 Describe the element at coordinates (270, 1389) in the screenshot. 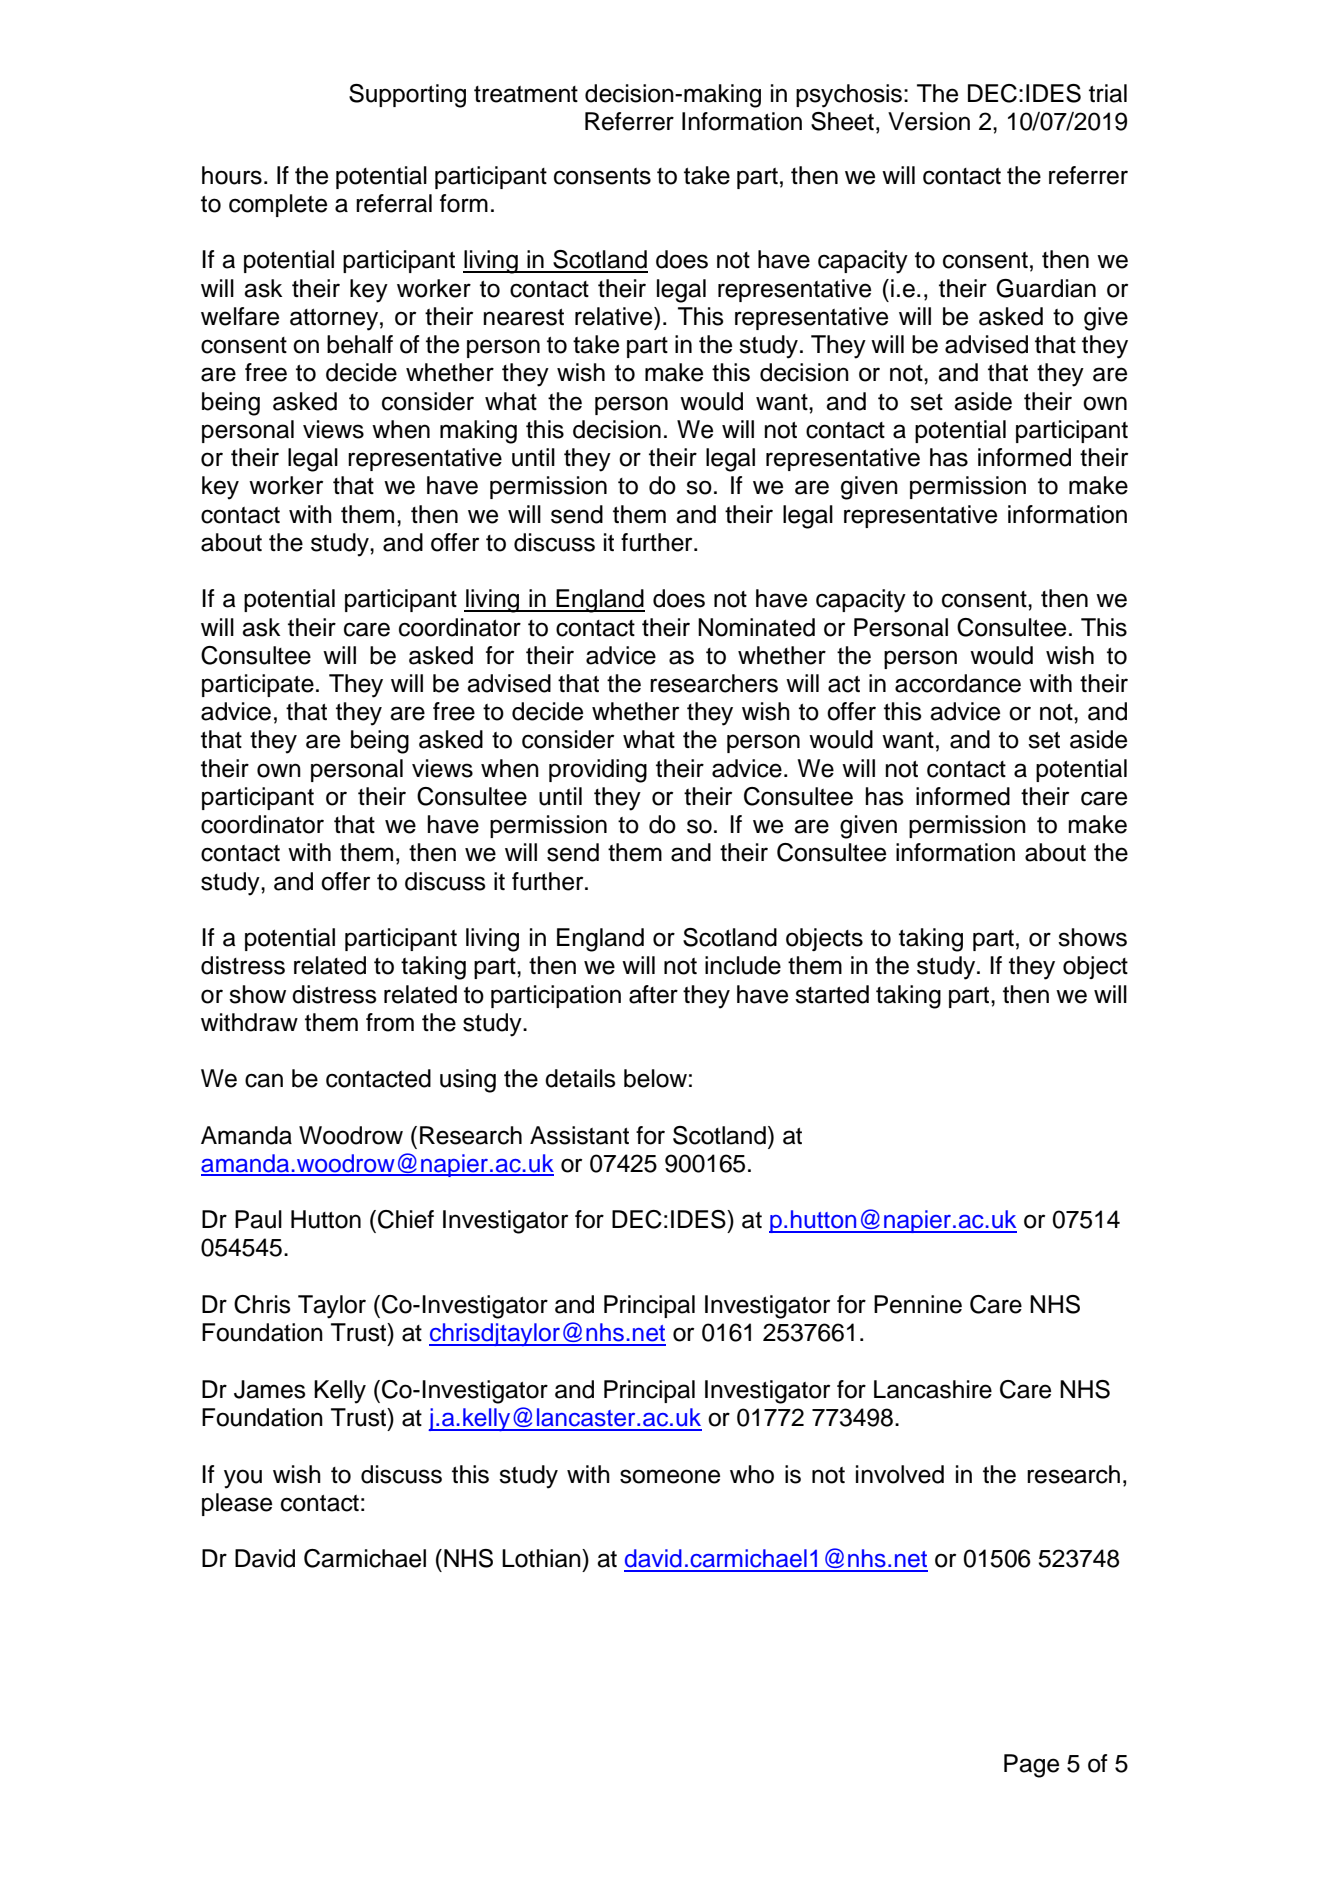

I see `James` at that location.
